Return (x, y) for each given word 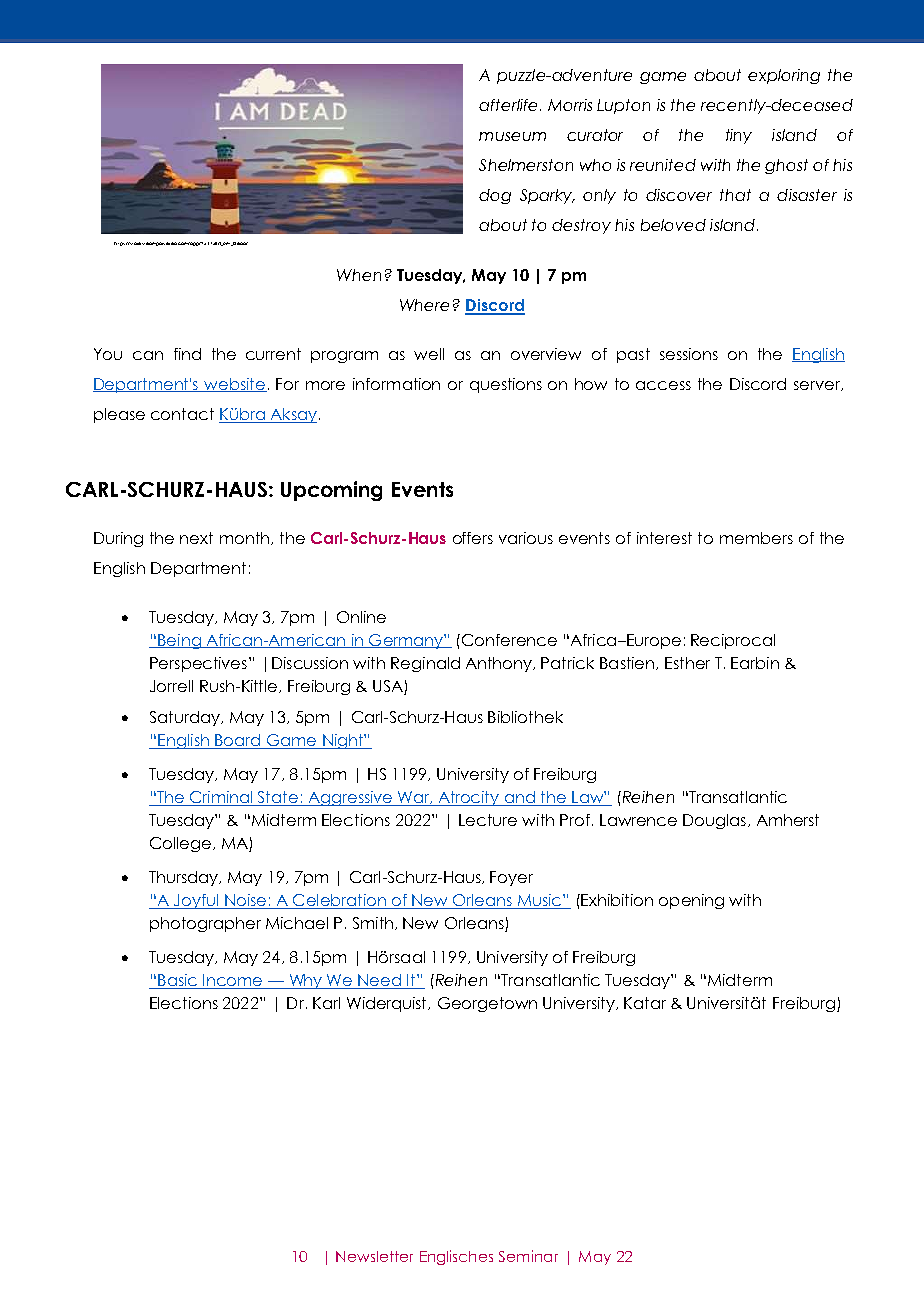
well (429, 354)
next (196, 538)
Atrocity (469, 798)
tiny (739, 136)
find (187, 354)
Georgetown (487, 1004)
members (756, 538)
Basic (178, 981)
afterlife (508, 105)
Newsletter (374, 1256)
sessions (689, 354)
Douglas (714, 821)
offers (473, 538)
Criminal (221, 798)
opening (691, 901)
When (359, 275)
